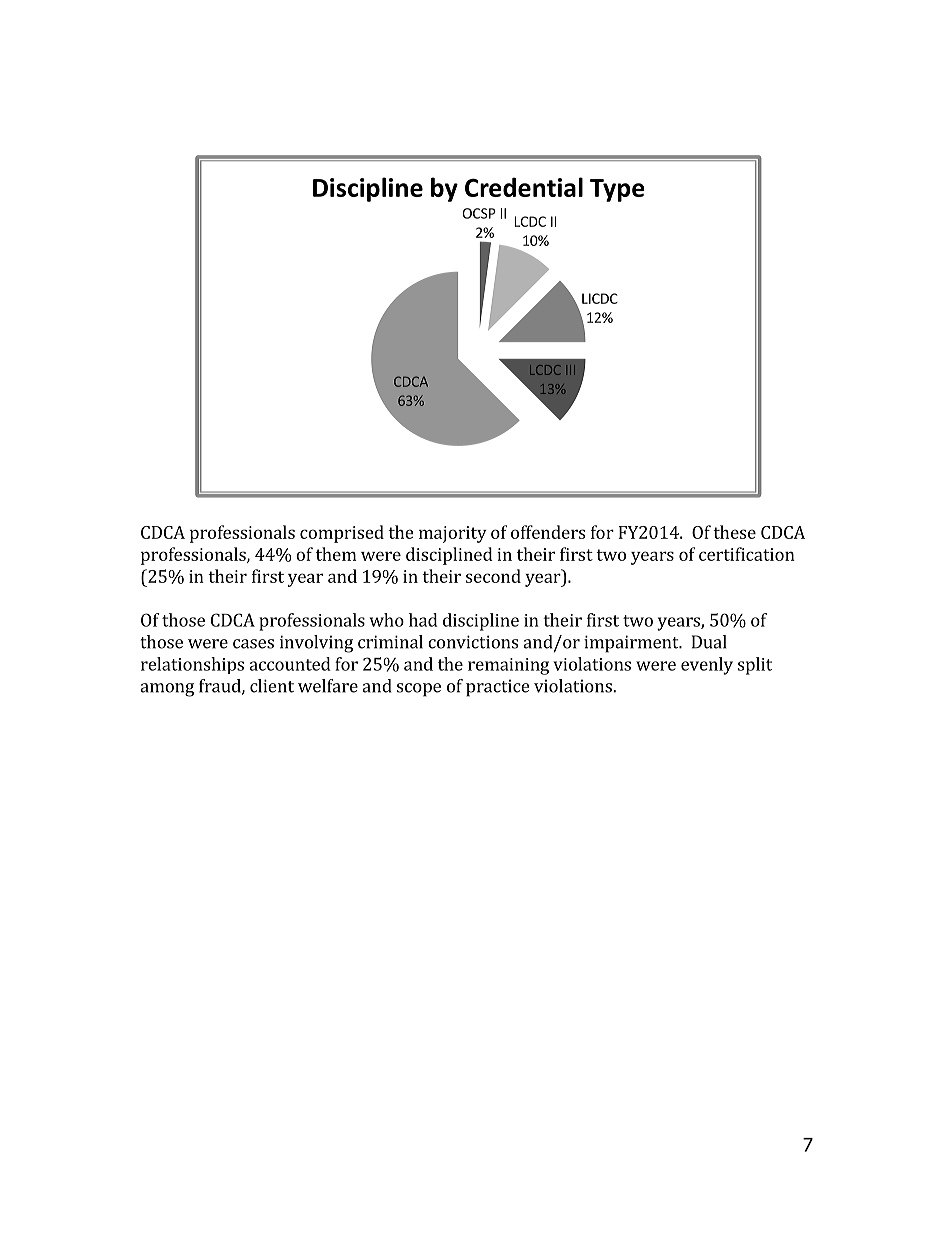 The height and width of the screenshot is (1233, 952). Describe the element at coordinates (336, 554) in the screenshot. I see `them` at that location.
